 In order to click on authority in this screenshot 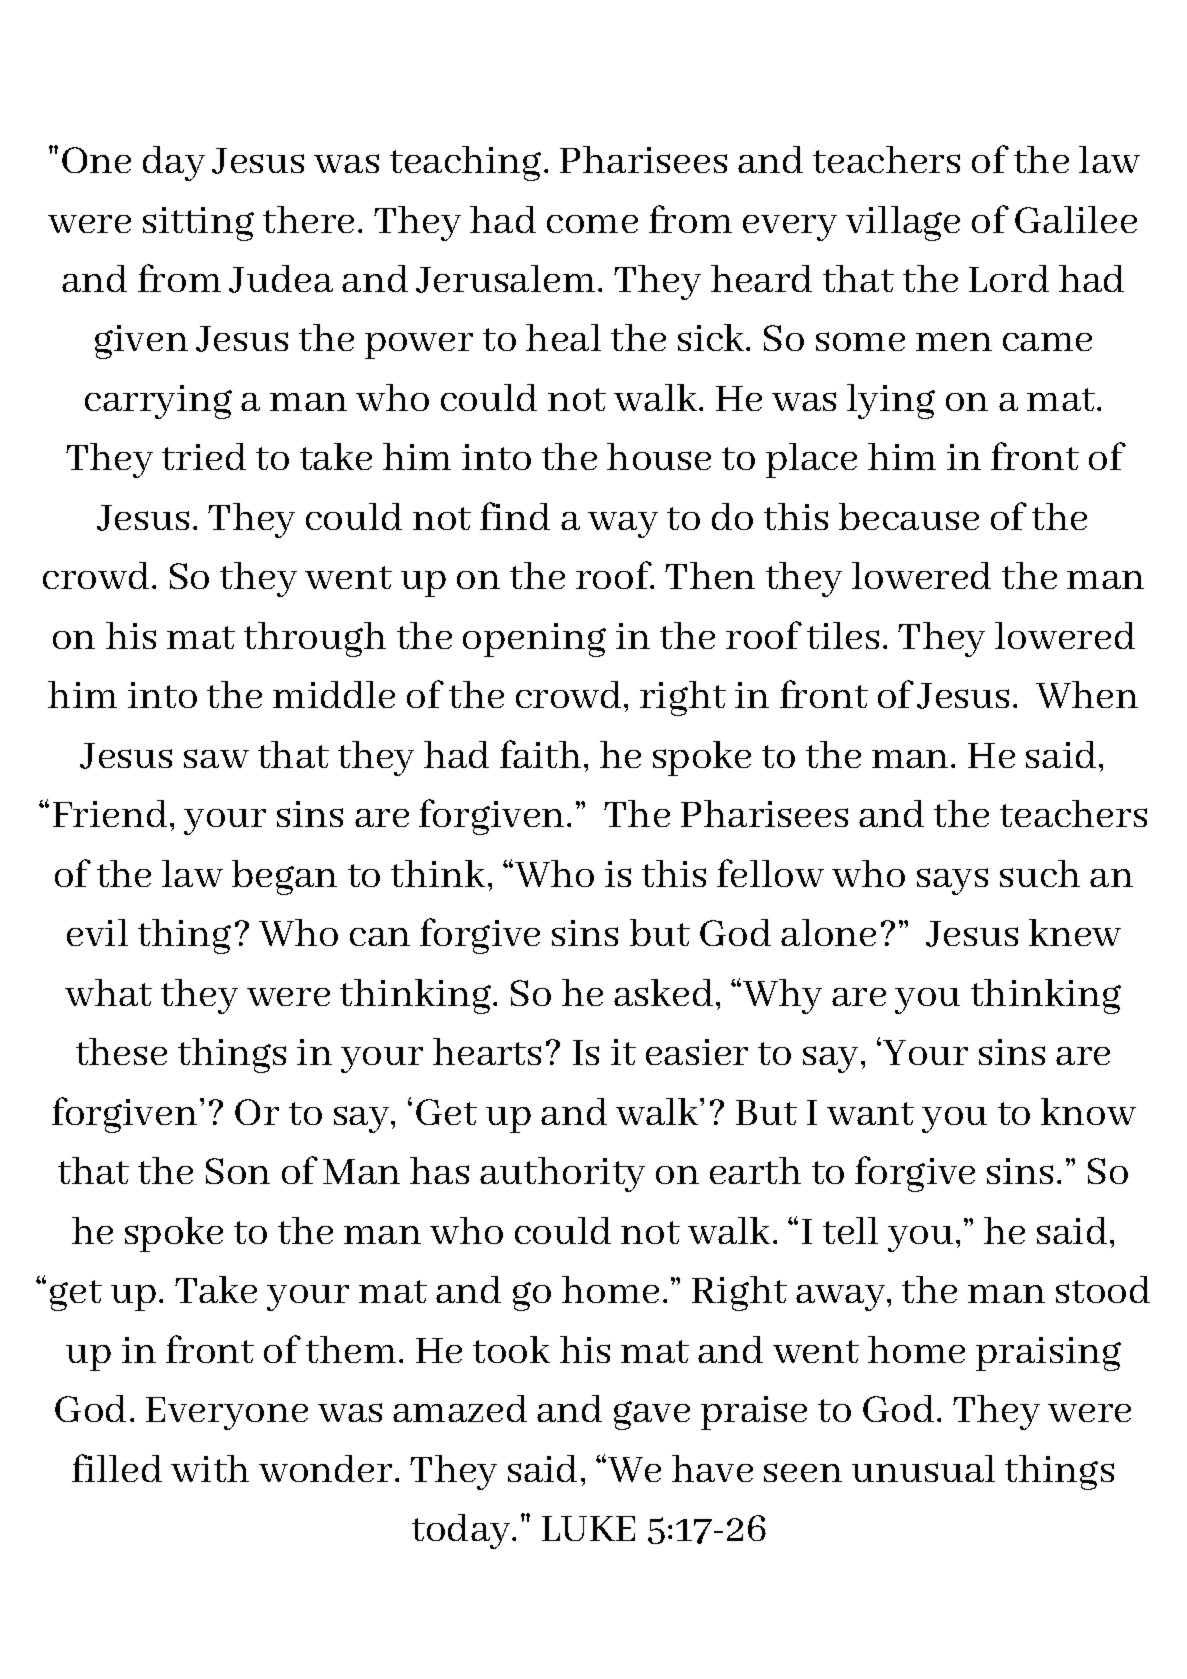, I will do `click(562, 1174)`.
